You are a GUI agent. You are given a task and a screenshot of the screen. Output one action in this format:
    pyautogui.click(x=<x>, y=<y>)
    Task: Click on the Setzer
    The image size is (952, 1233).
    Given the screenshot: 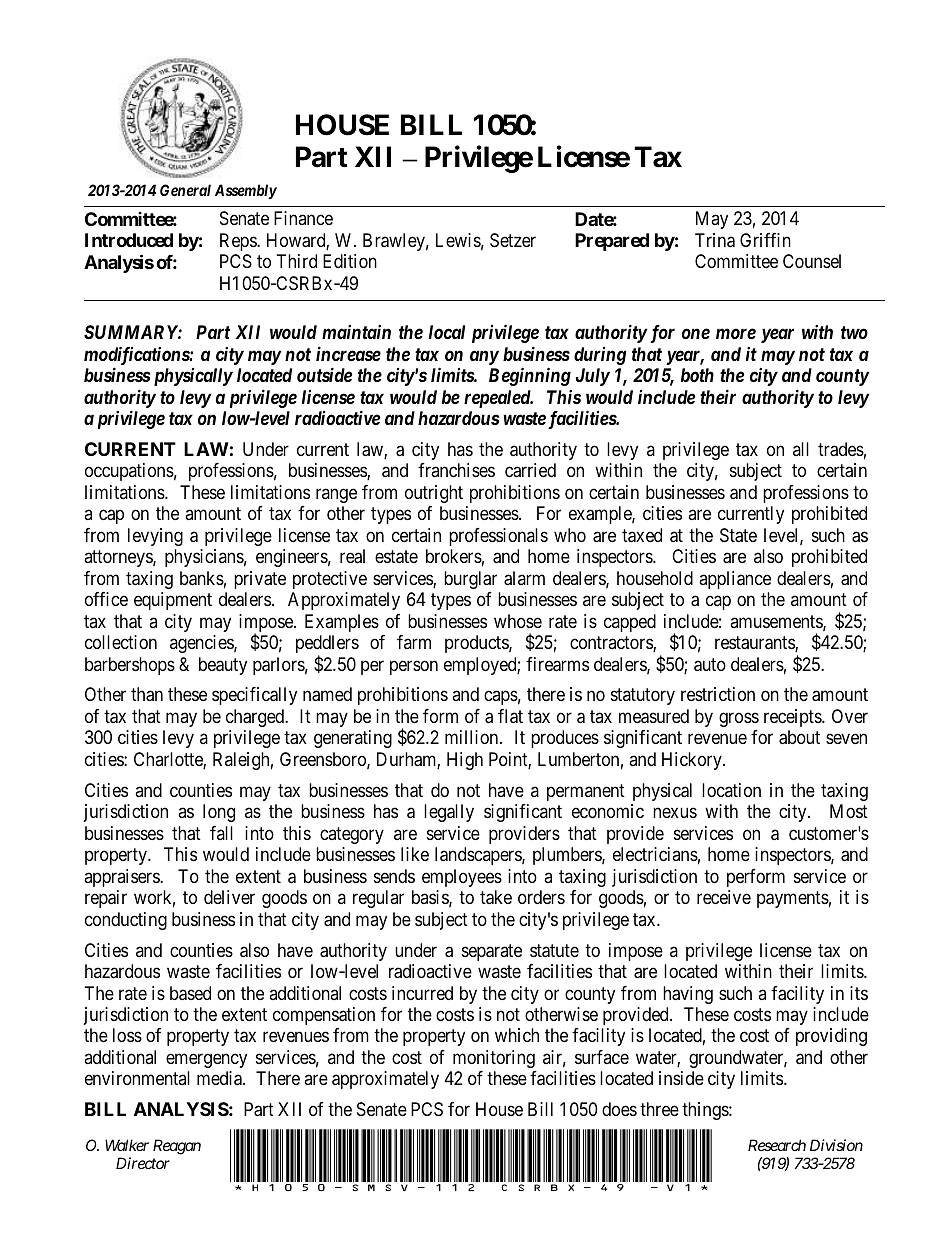 What is the action you would take?
    pyautogui.click(x=513, y=240)
